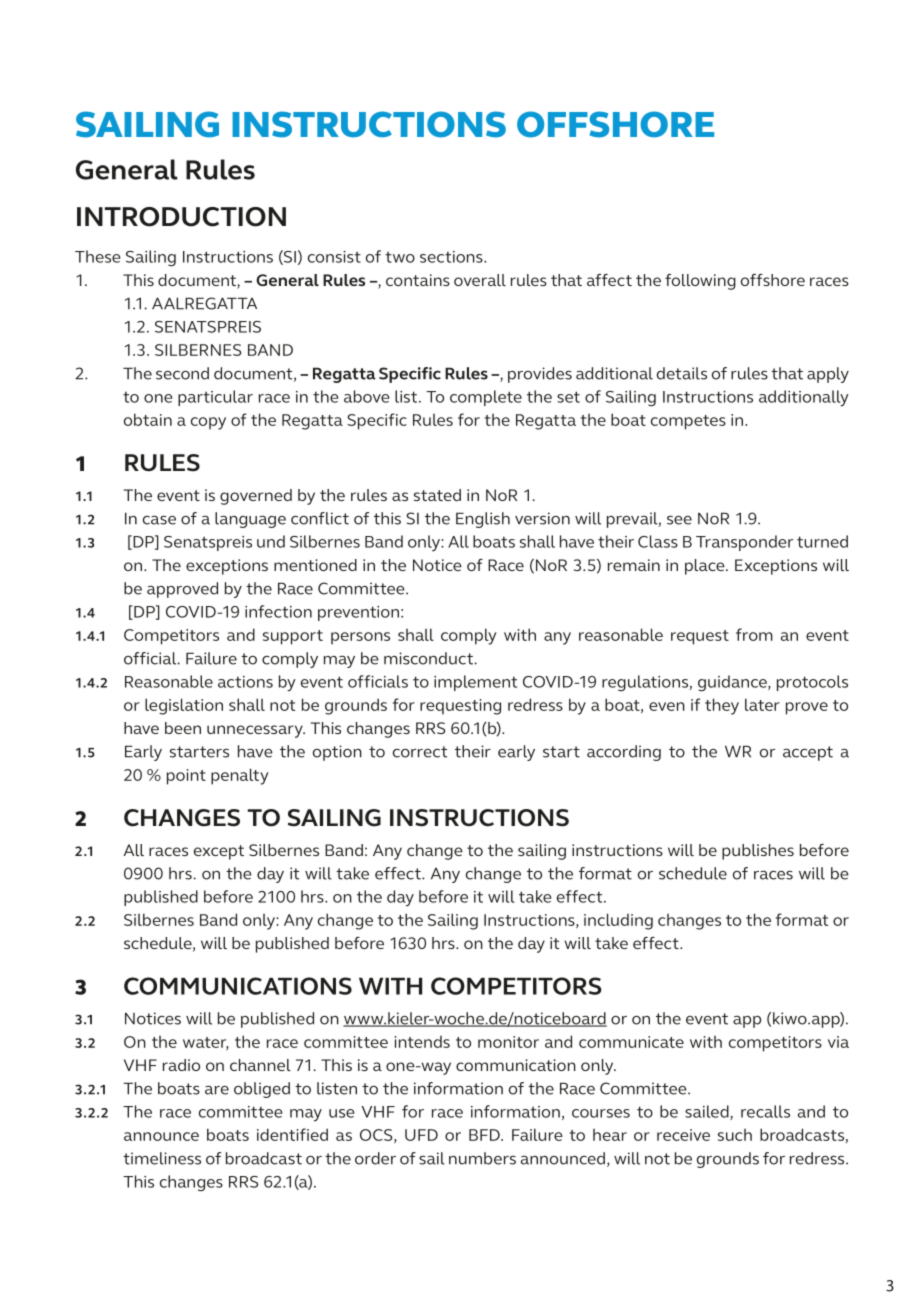  I want to click on point, so click(186, 777).
